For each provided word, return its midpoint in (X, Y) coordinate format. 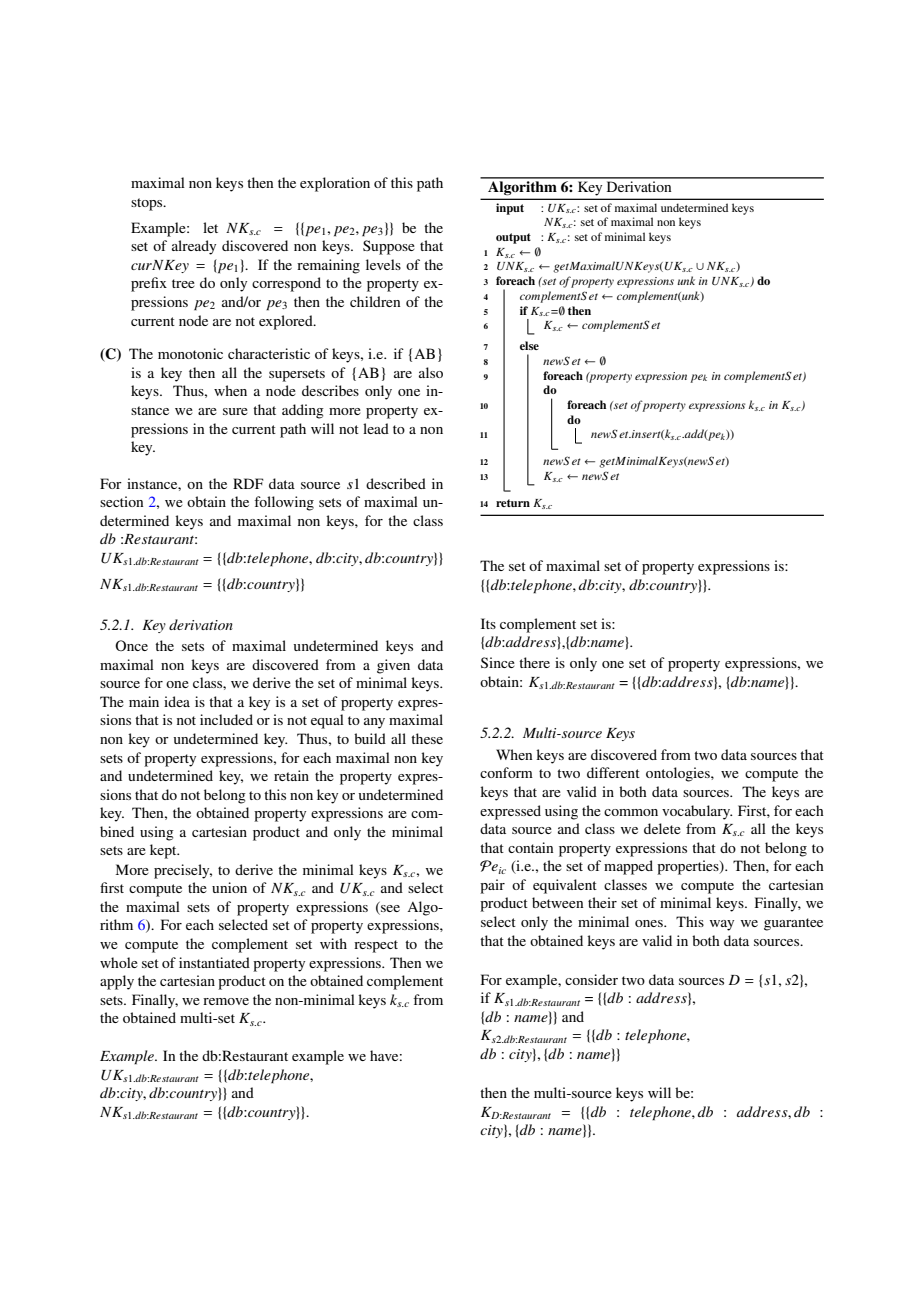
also (431, 372)
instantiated (214, 962)
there (534, 662)
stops (148, 204)
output (513, 238)
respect (376, 946)
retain (291, 775)
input (510, 209)
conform (506, 772)
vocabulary (697, 812)
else (529, 345)
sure (235, 411)
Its (488, 623)
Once (131, 645)
